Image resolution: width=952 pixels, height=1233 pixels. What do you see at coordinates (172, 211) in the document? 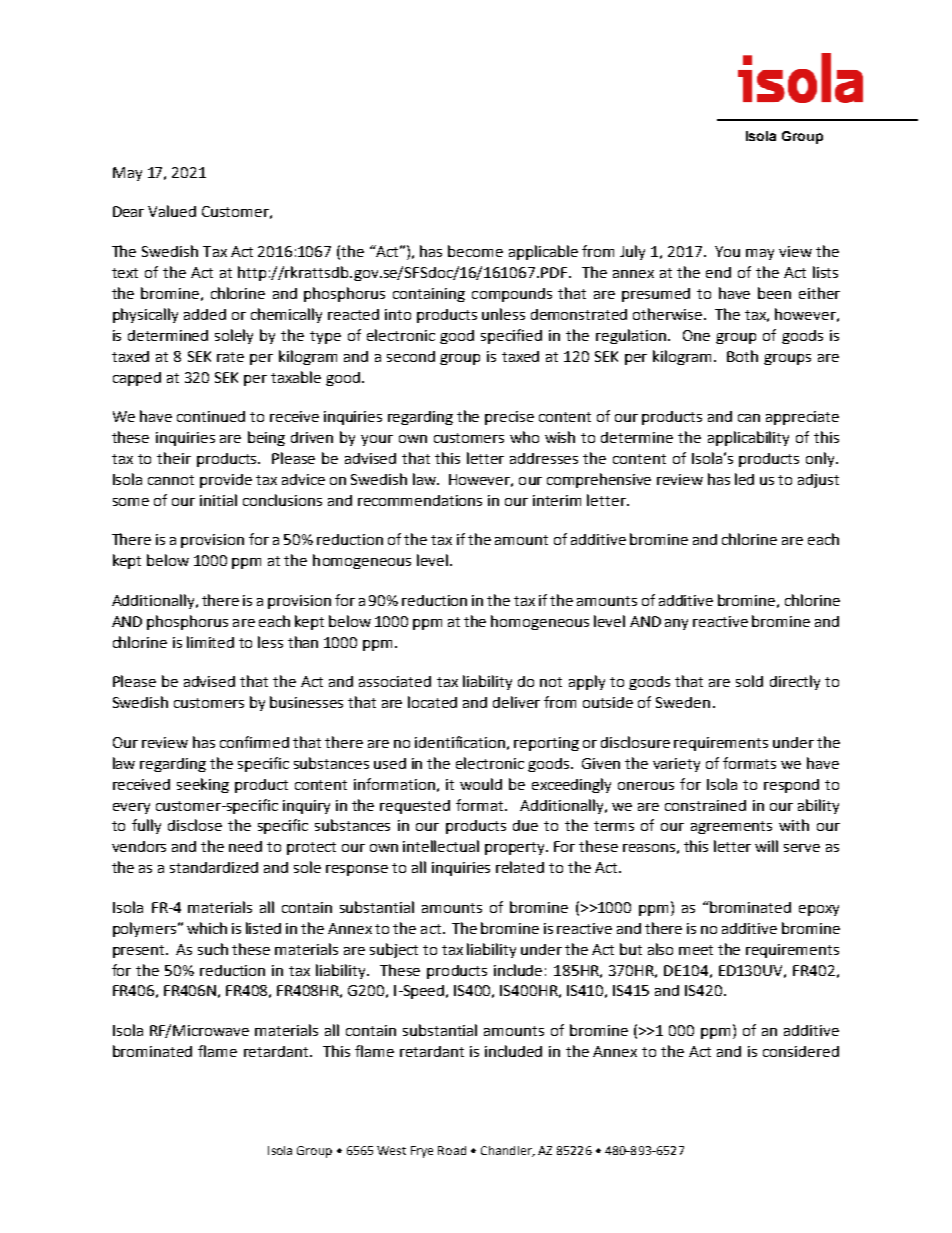
I see `Valued` at bounding box center [172, 211].
